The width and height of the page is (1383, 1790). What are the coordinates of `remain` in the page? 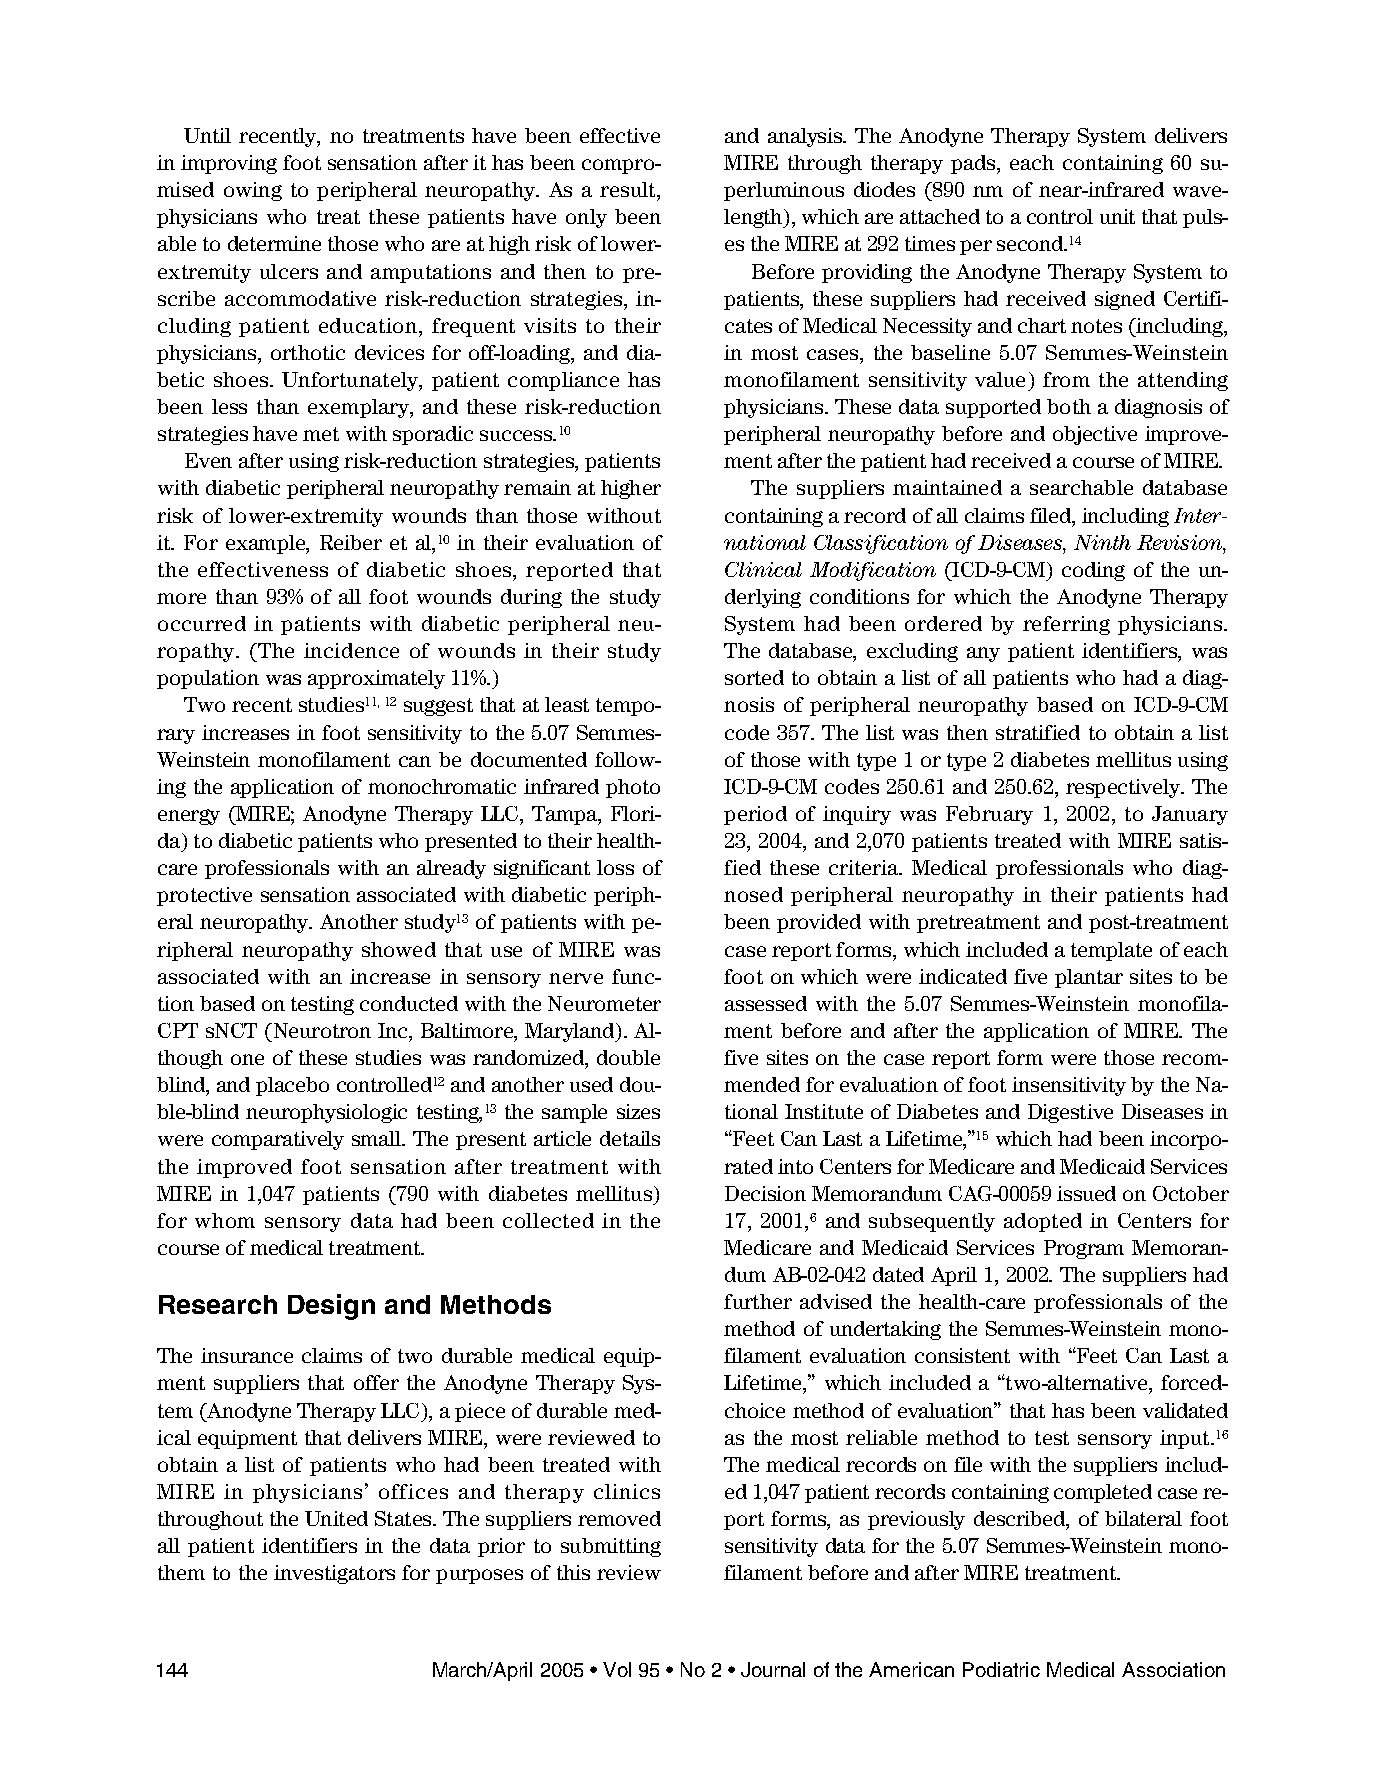 It's located at (537, 487).
